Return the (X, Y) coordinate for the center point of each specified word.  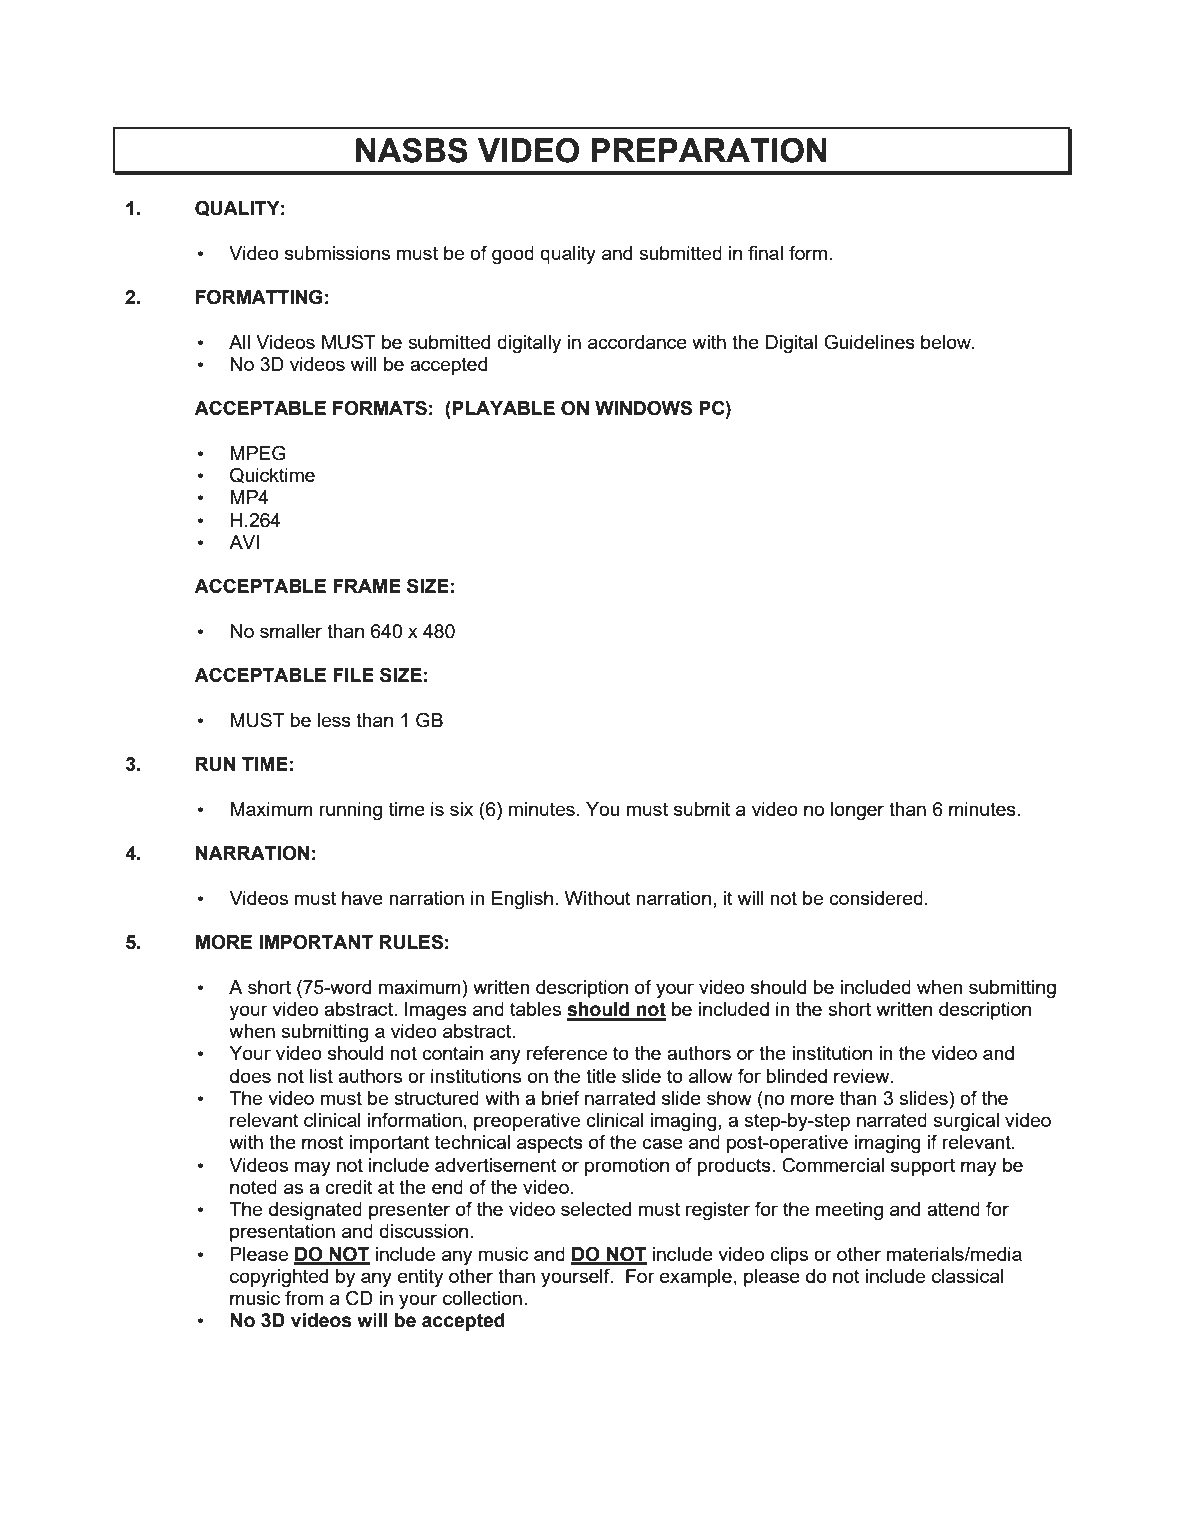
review (863, 1076)
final (765, 252)
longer (857, 811)
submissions (337, 253)
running (350, 811)
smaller (291, 631)
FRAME (367, 586)
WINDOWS (643, 408)
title (601, 1076)
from (304, 1297)
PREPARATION (709, 150)
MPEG (258, 453)
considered (876, 898)
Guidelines (869, 342)
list (321, 1076)
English (522, 900)
